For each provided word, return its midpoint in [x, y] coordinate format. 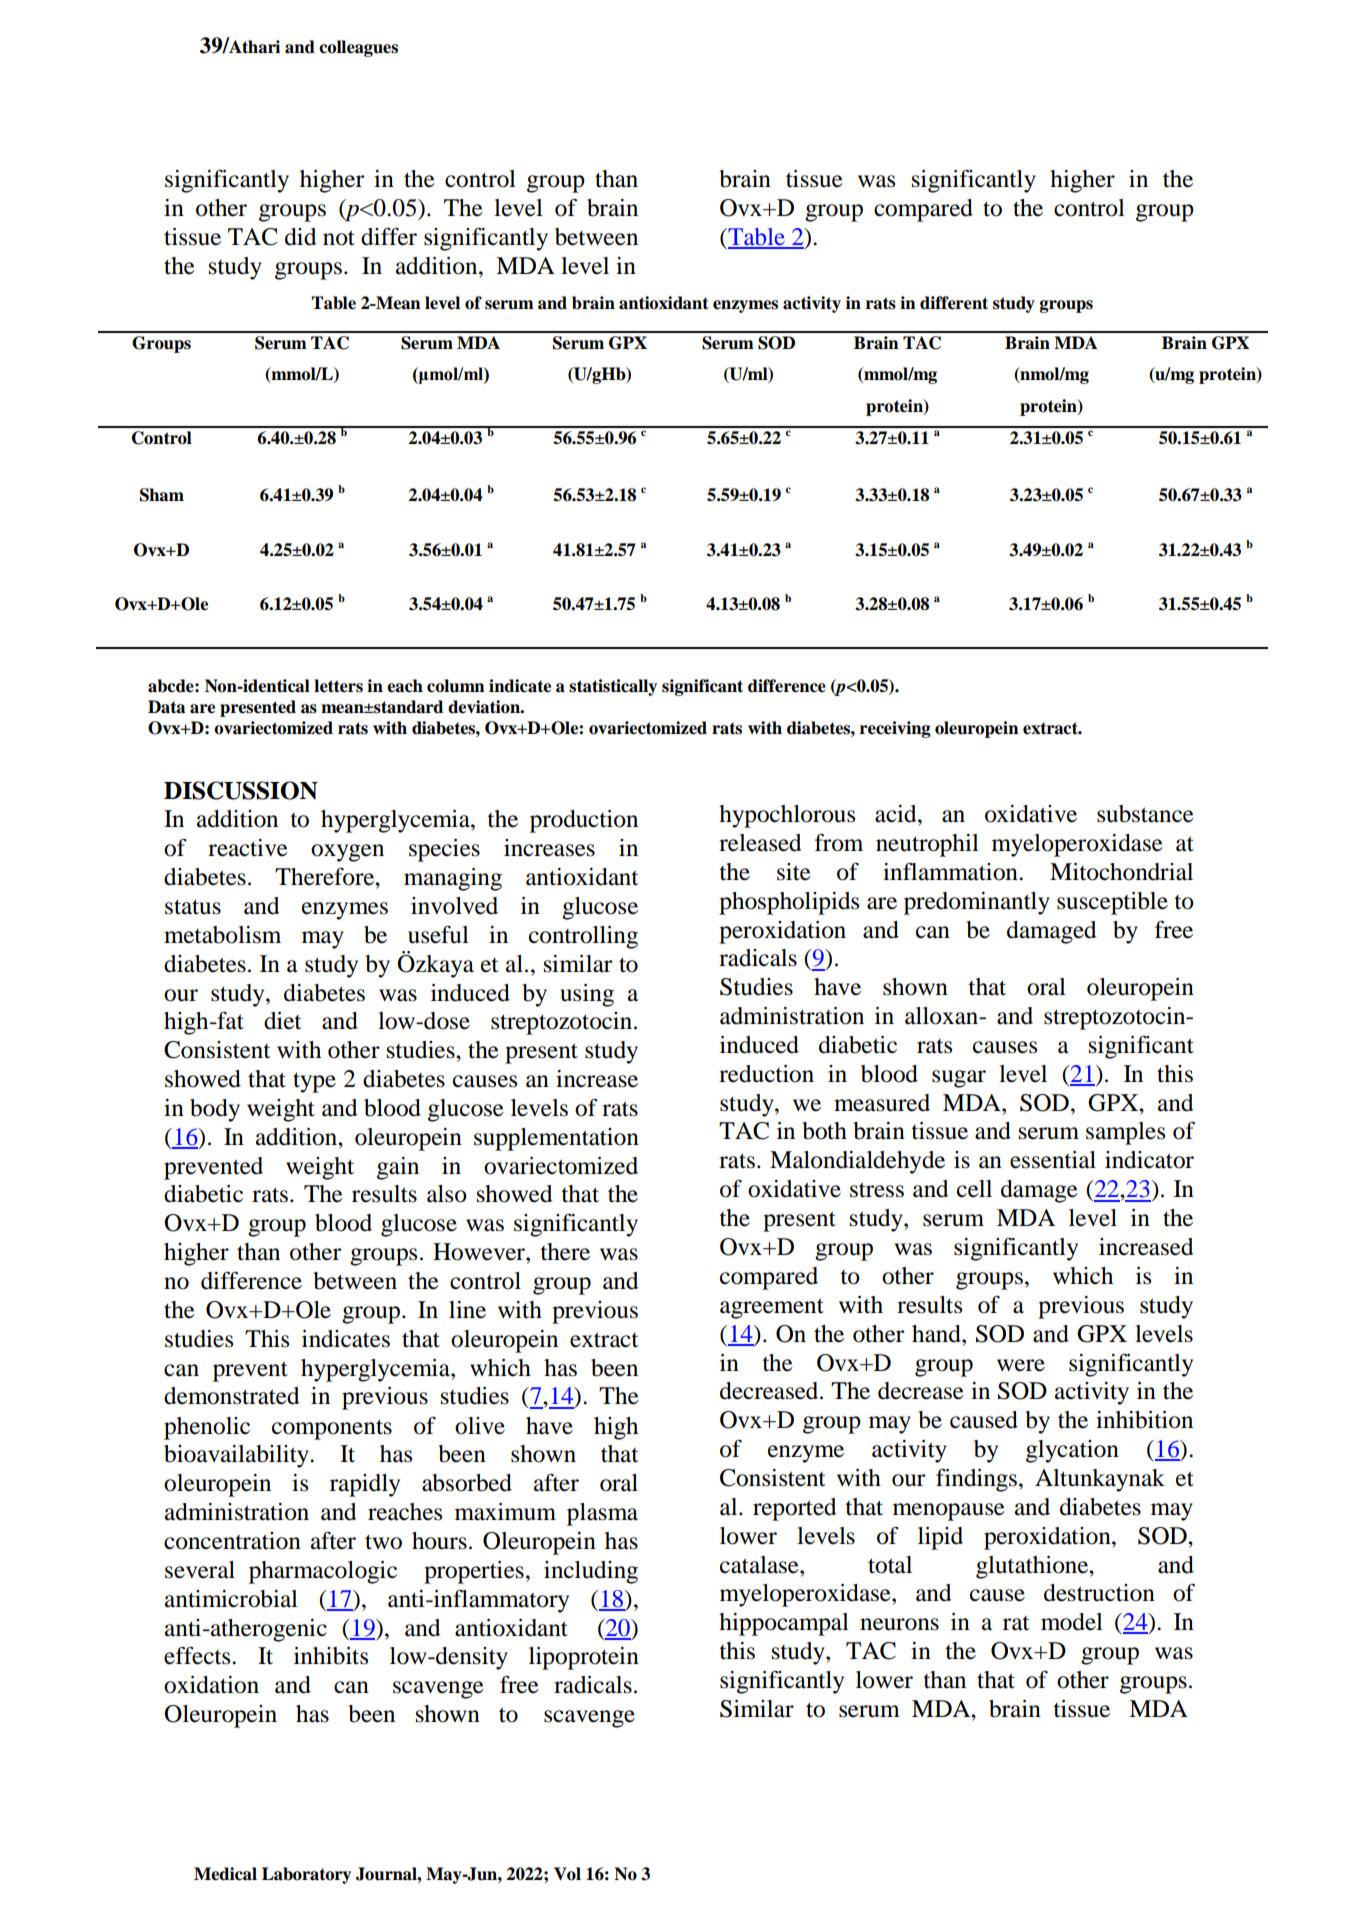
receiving [895, 729]
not [339, 238]
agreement [772, 1308]
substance [1145, 814]
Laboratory [306, 1875]
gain [398, 1168]
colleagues [358, 48]
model [1072, 1622]
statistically [613, 687]
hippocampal [784, 1624]
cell [974, 1189]
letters [338, 686]
